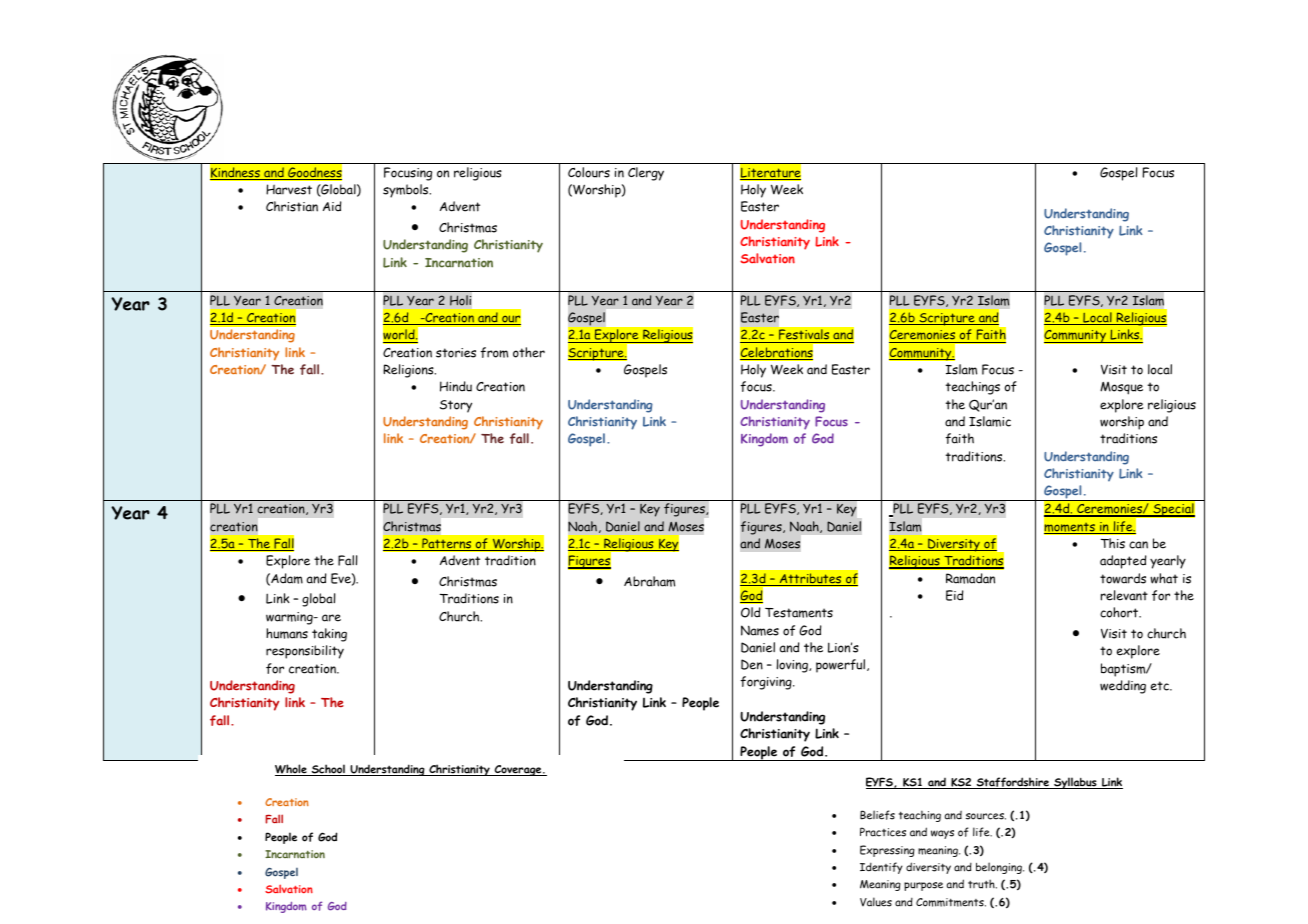 The width and height of the screenshot is (1308, 924). I want to click on taking, so click(329, 635).
